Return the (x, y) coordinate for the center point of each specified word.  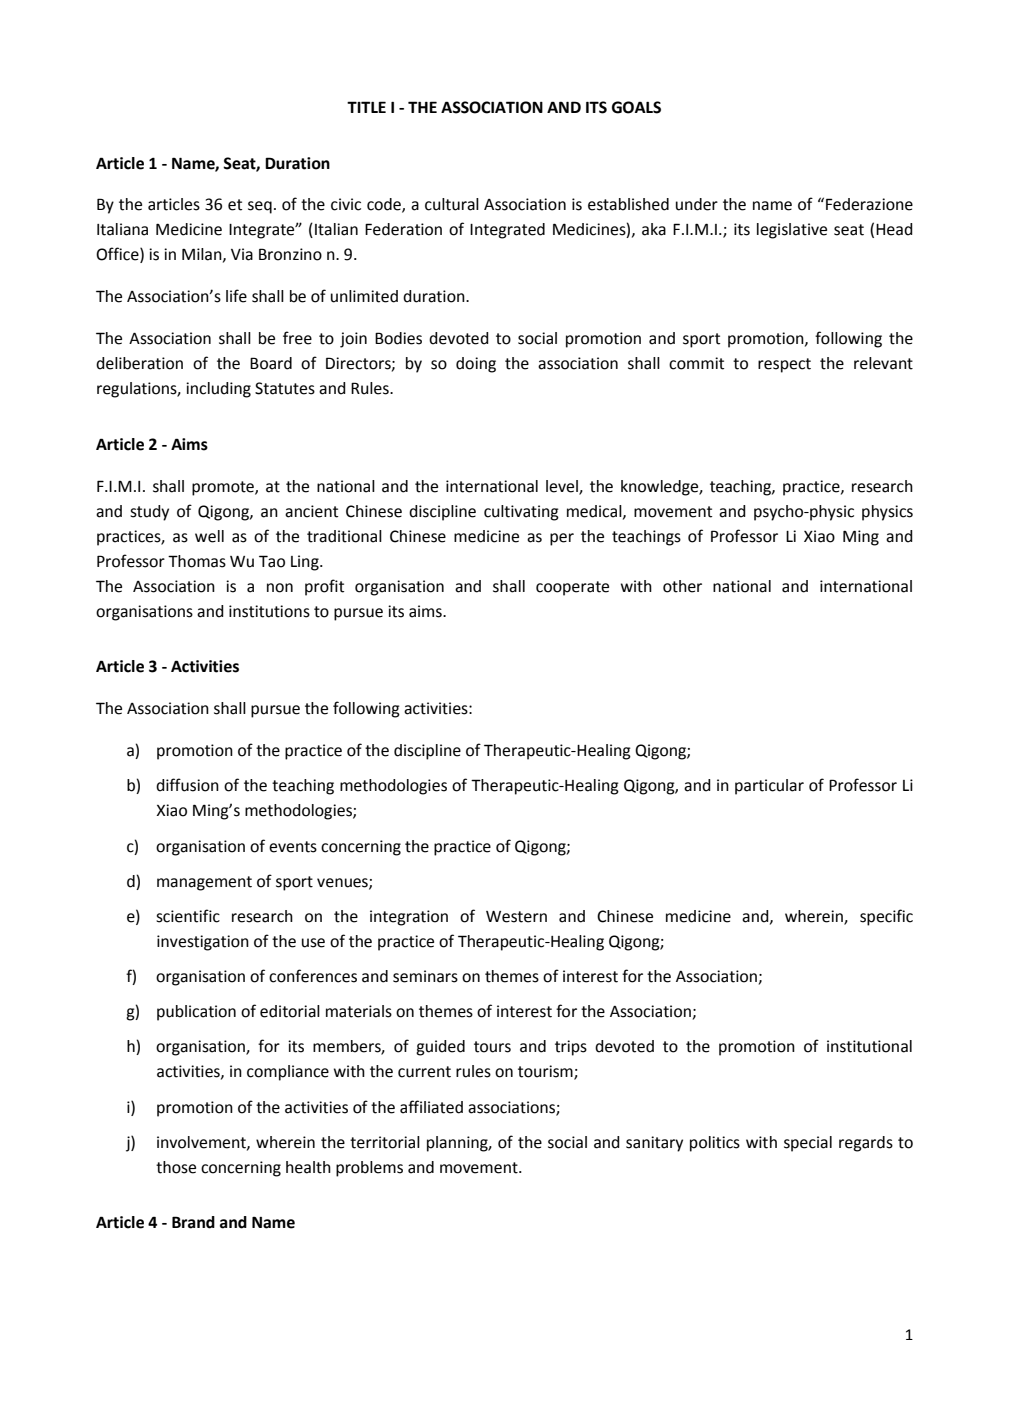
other (682, 586)
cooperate (572, 588)
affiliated (431, 1107)
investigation (203, 943)
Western (516, 917)
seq (260, 207)
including (218, 390)
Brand (193, 1222)
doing (476, 365)
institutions (269, 611)
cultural (452, 204)
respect (784, 365)
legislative (792, 231)
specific (886, 917)
